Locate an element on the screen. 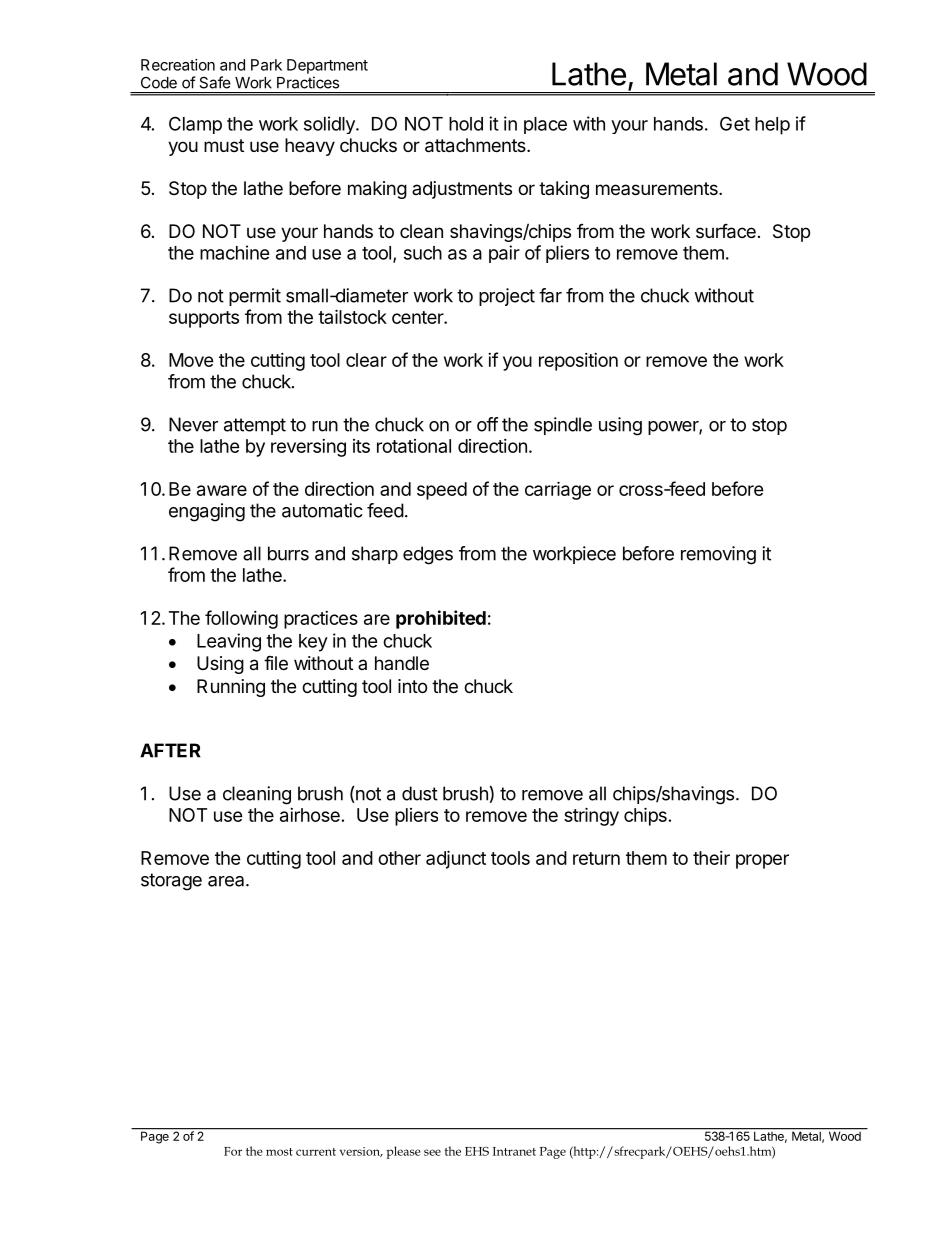  off is located at coordinates (488, 424).
